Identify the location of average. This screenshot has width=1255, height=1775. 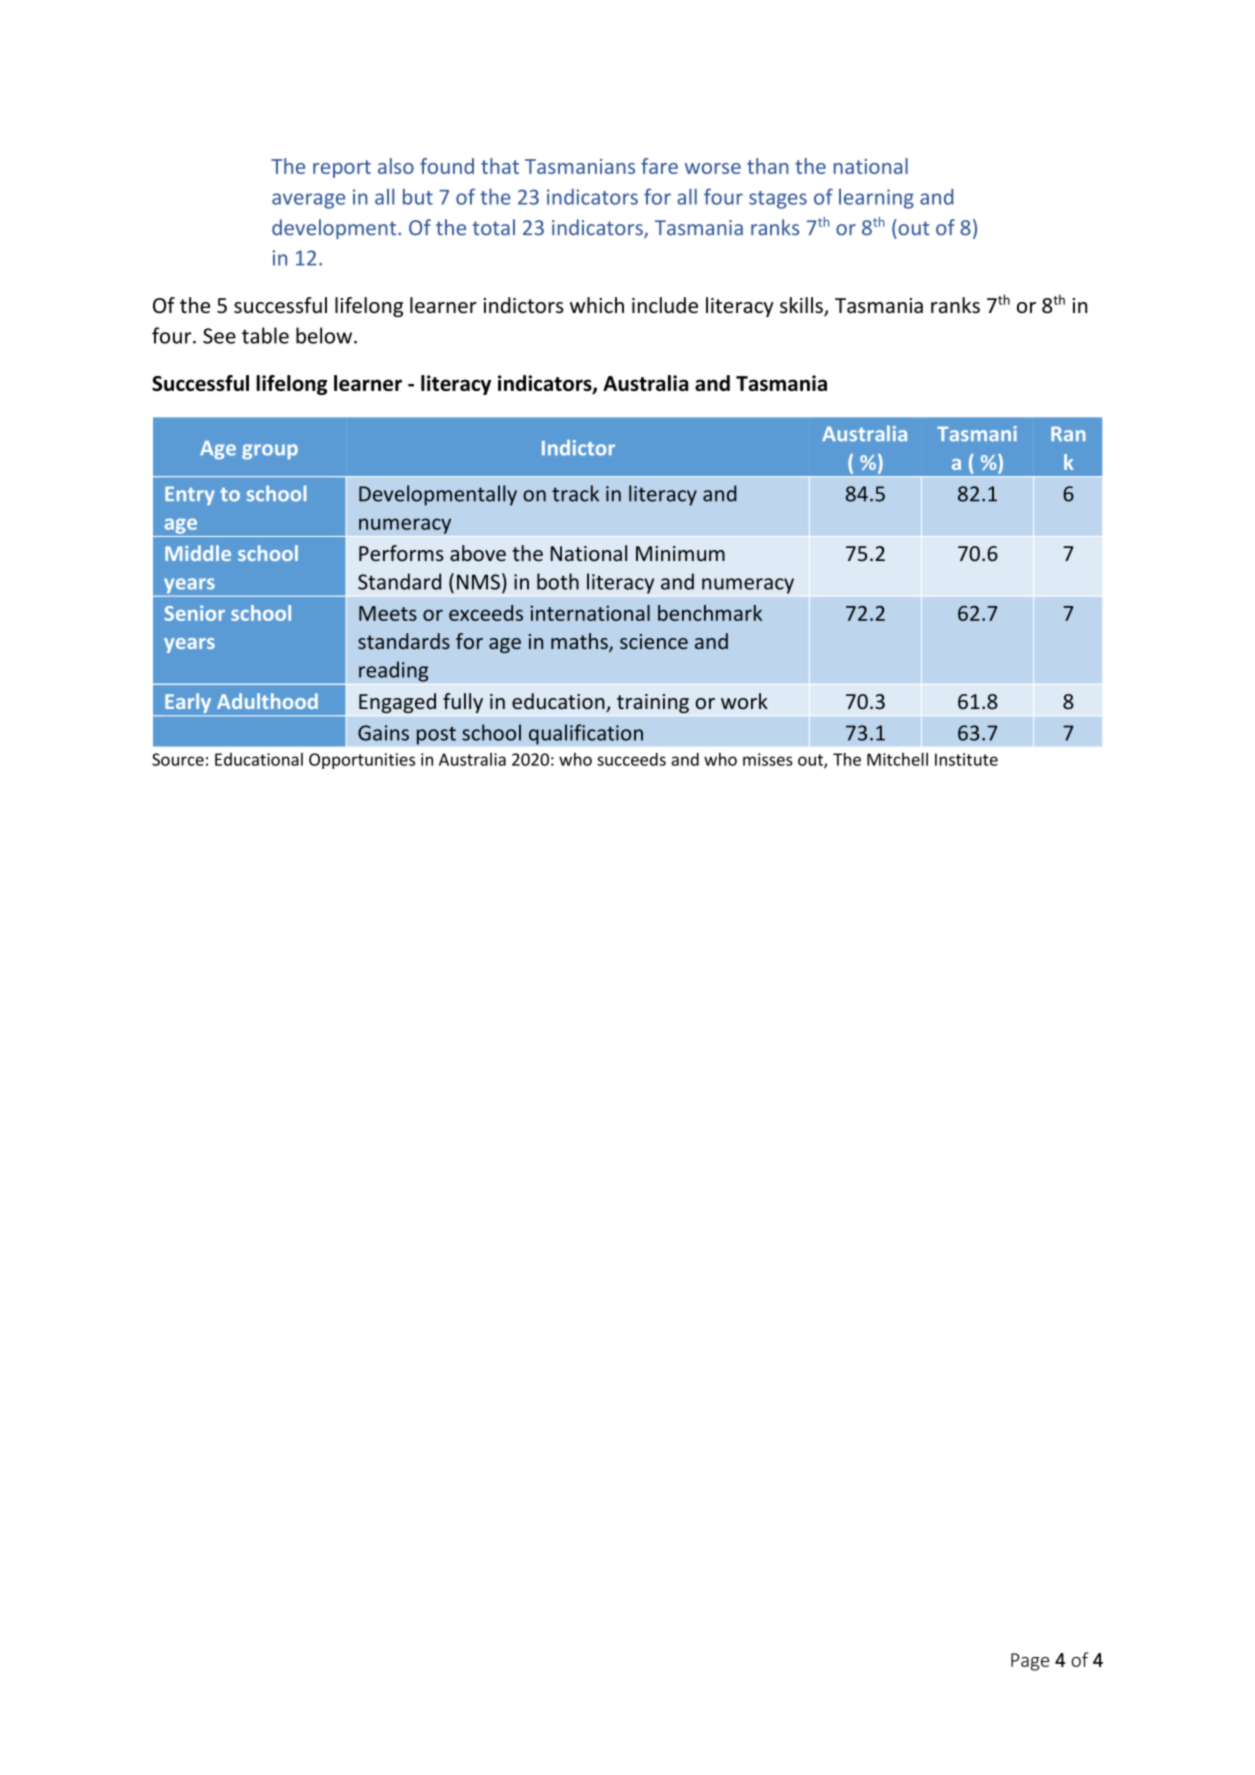
(308, 201).
